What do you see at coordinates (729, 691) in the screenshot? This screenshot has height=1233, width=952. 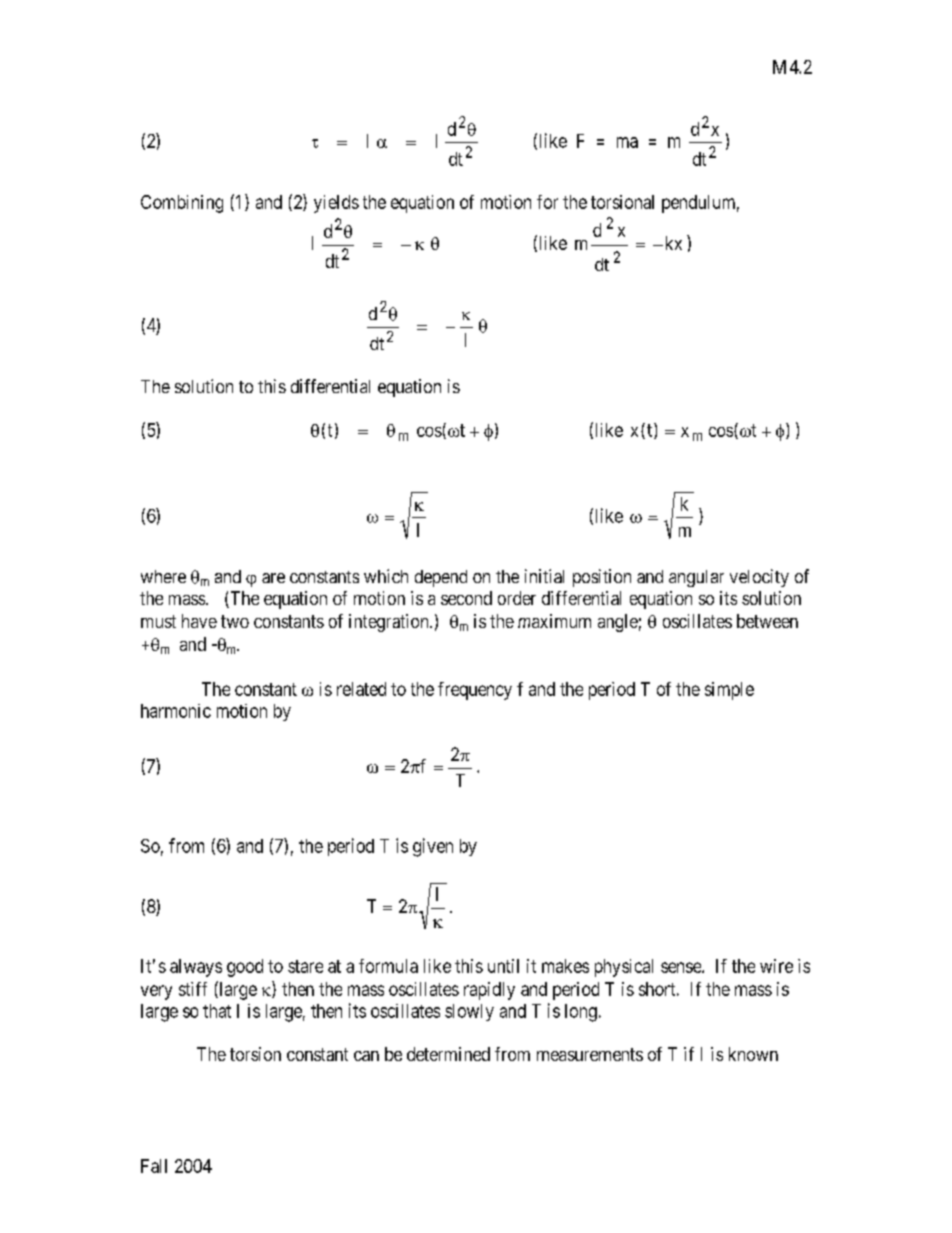 I see `simple` at bounding box center [729, 691].
